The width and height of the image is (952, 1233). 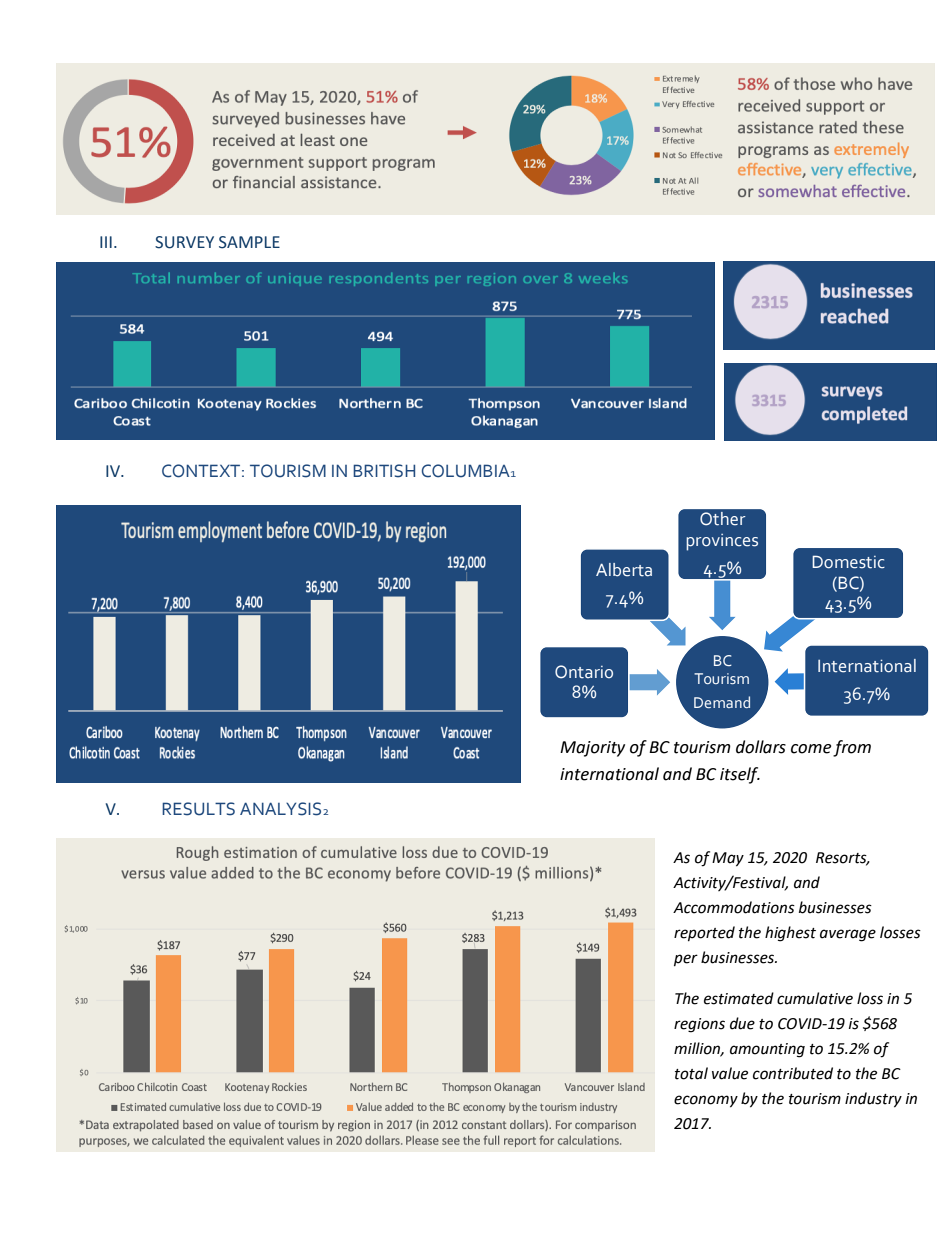 What do you see at coordinates (848, 562) in the image?
I see `Domestic` at bounding box center [848, 562].
